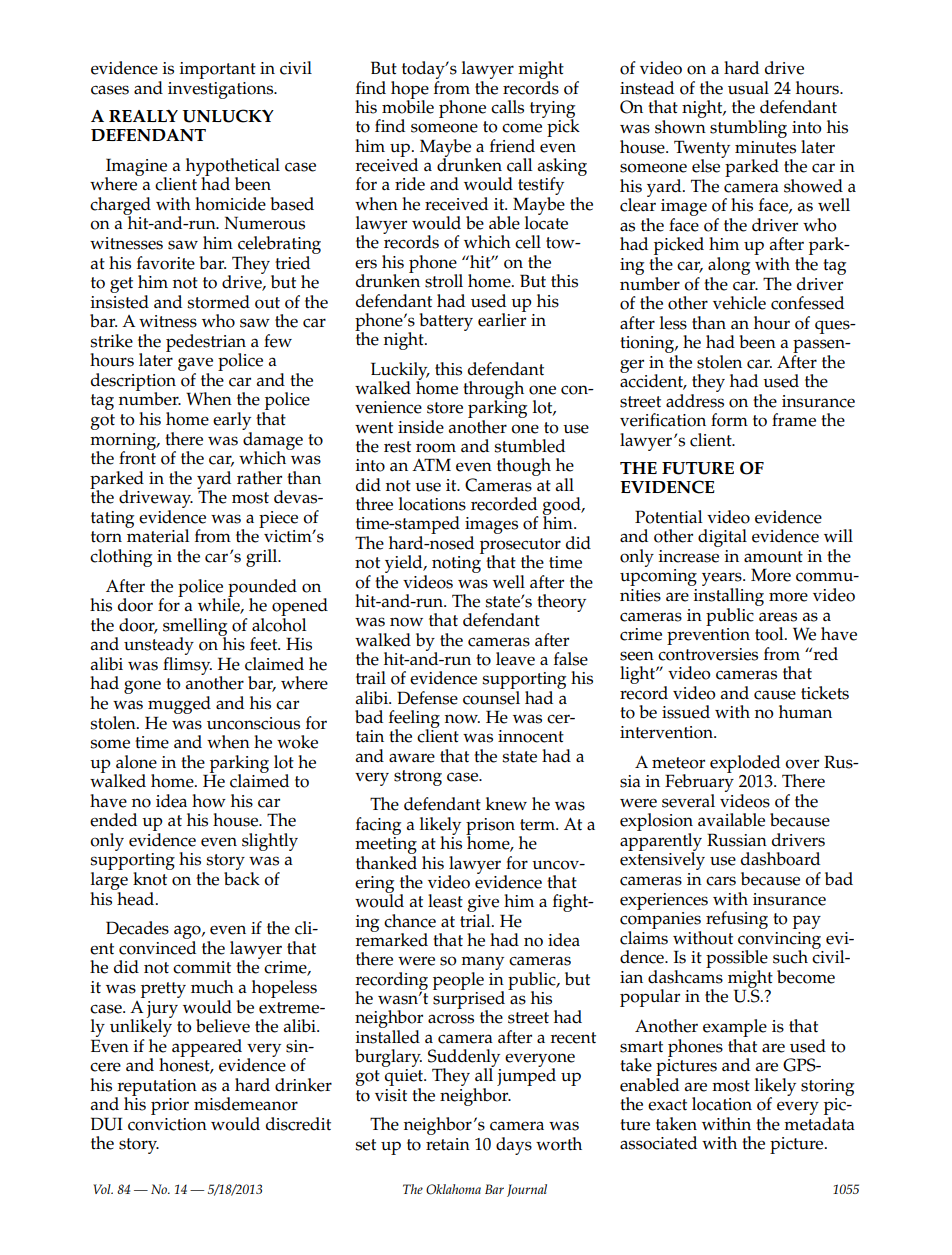  What do you see at coordinates (195, 628) in the image?
I see `smelling` at bounding box center [195, 628].
